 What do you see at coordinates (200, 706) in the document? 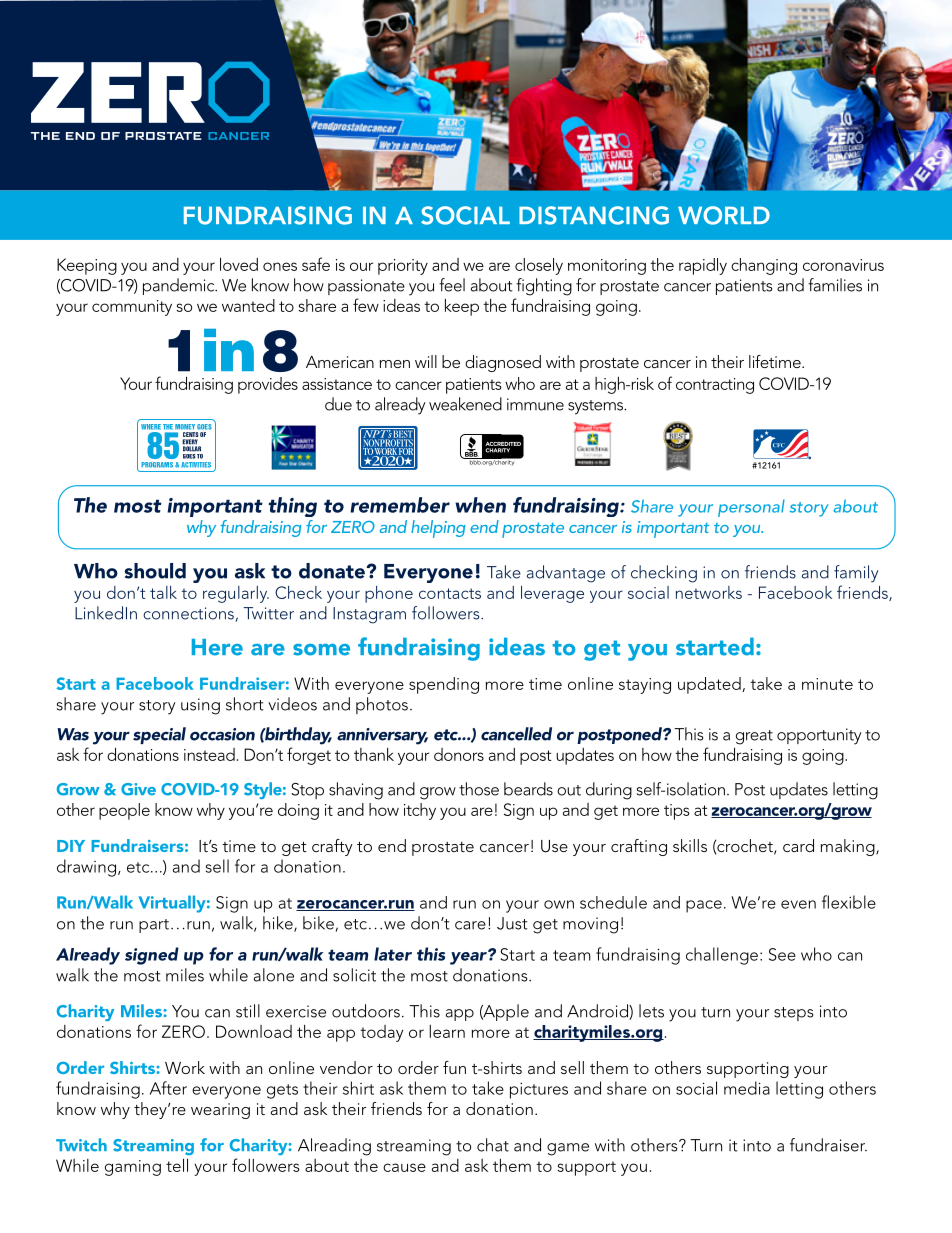
I see `using` at bounding box center [200, 706].
